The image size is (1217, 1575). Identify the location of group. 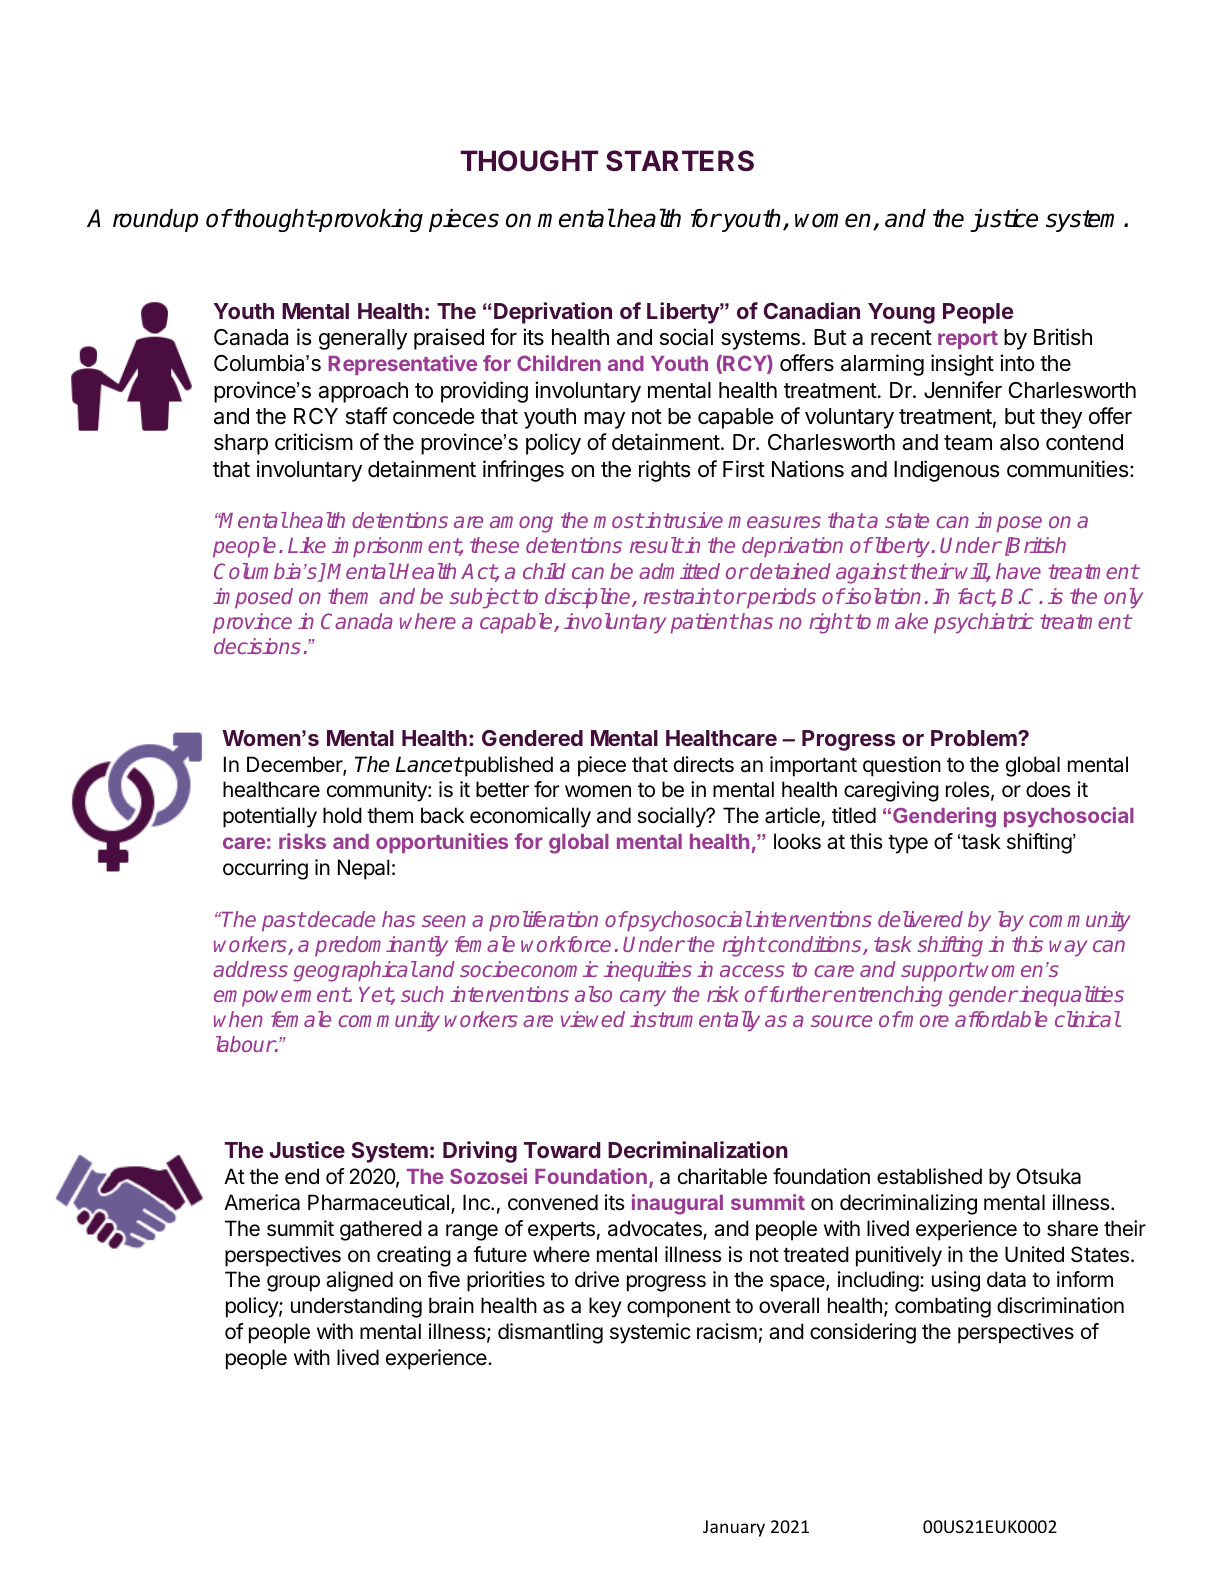
(293, 1283).
